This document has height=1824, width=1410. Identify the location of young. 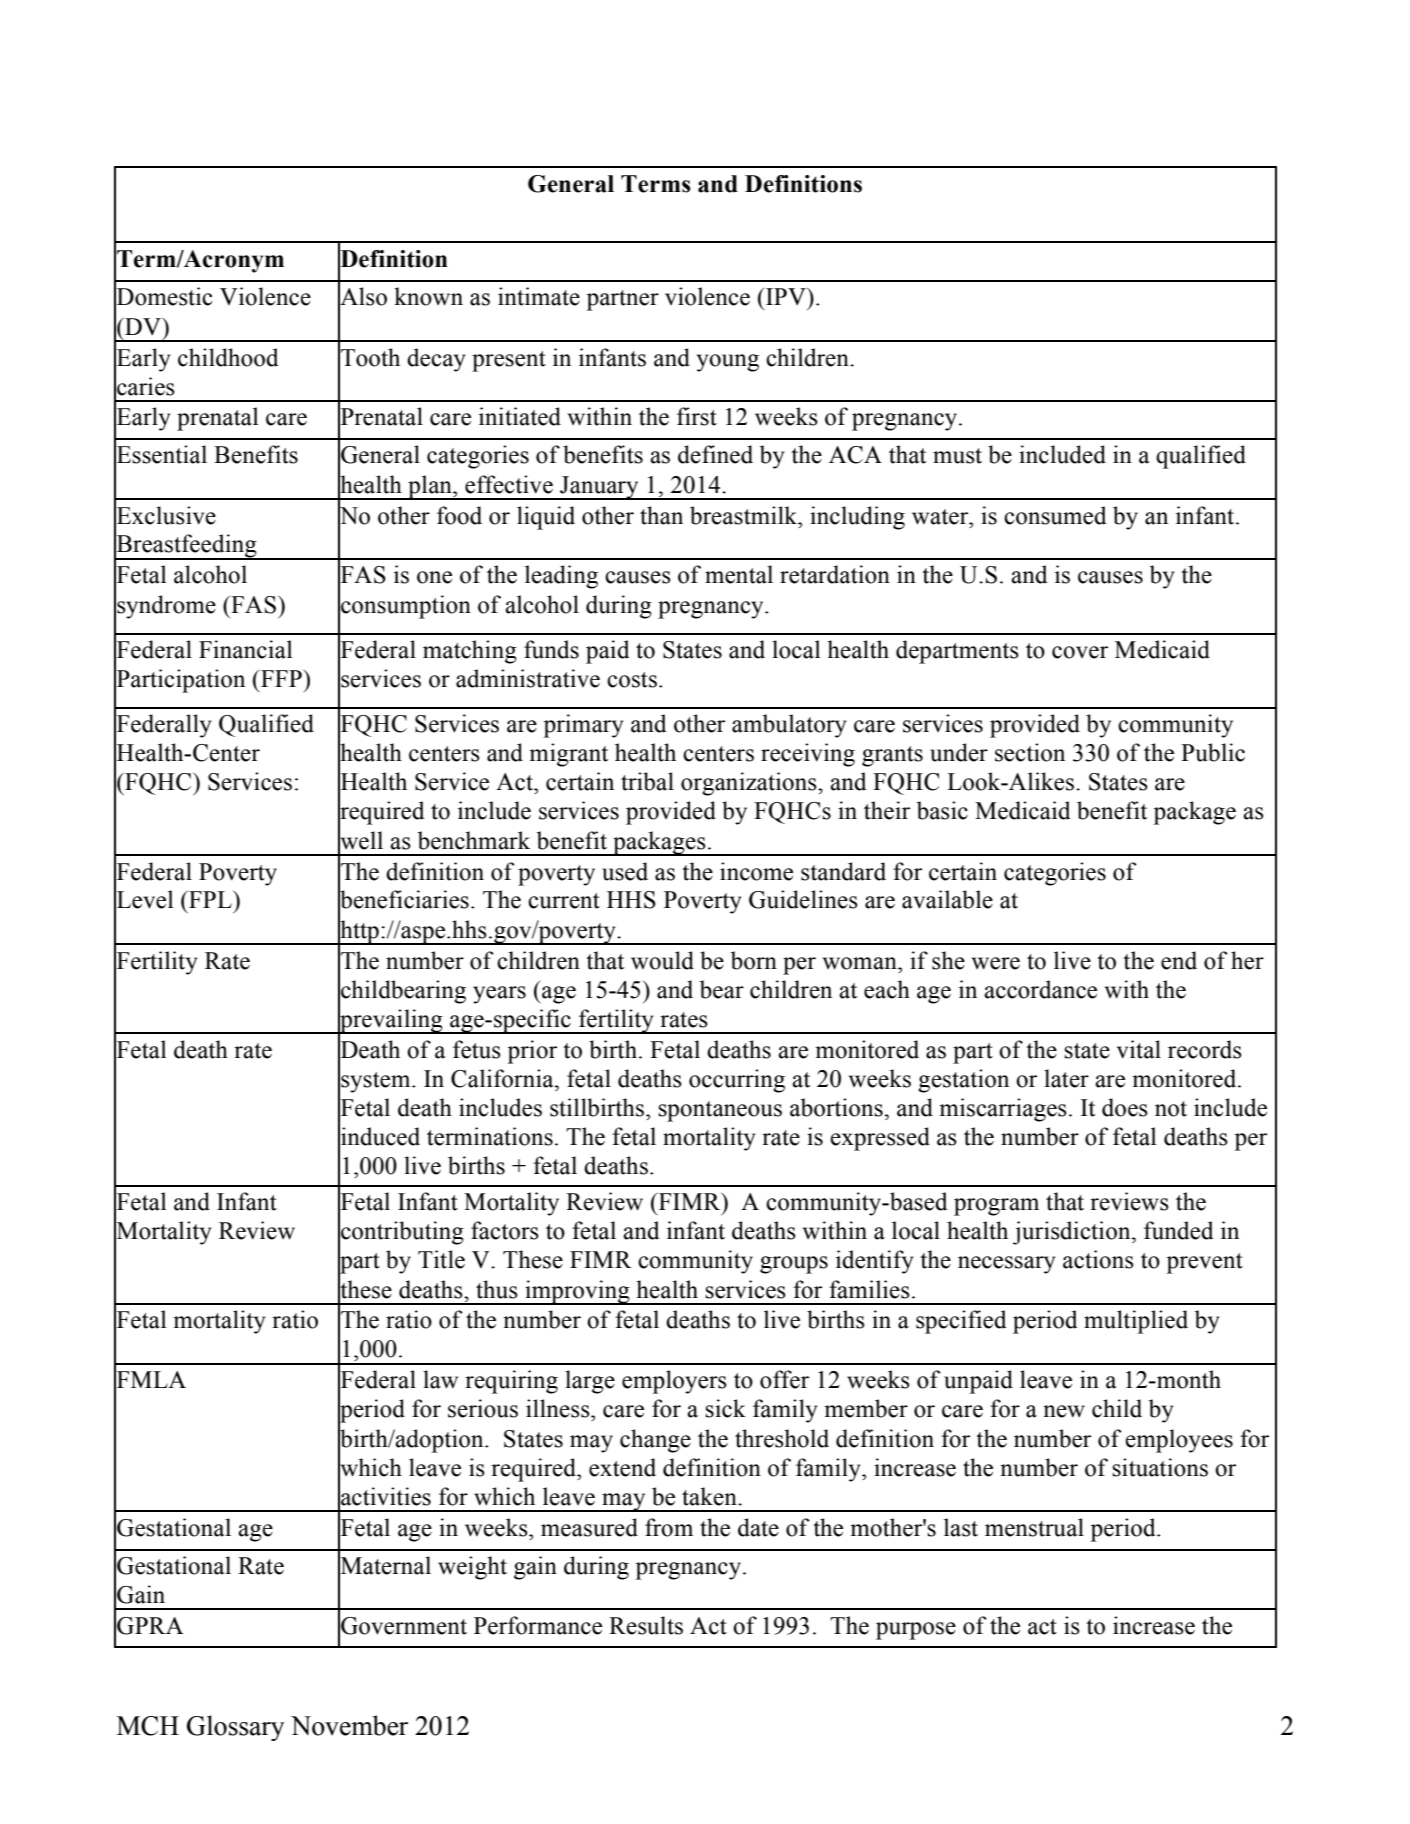
(728, 363).
